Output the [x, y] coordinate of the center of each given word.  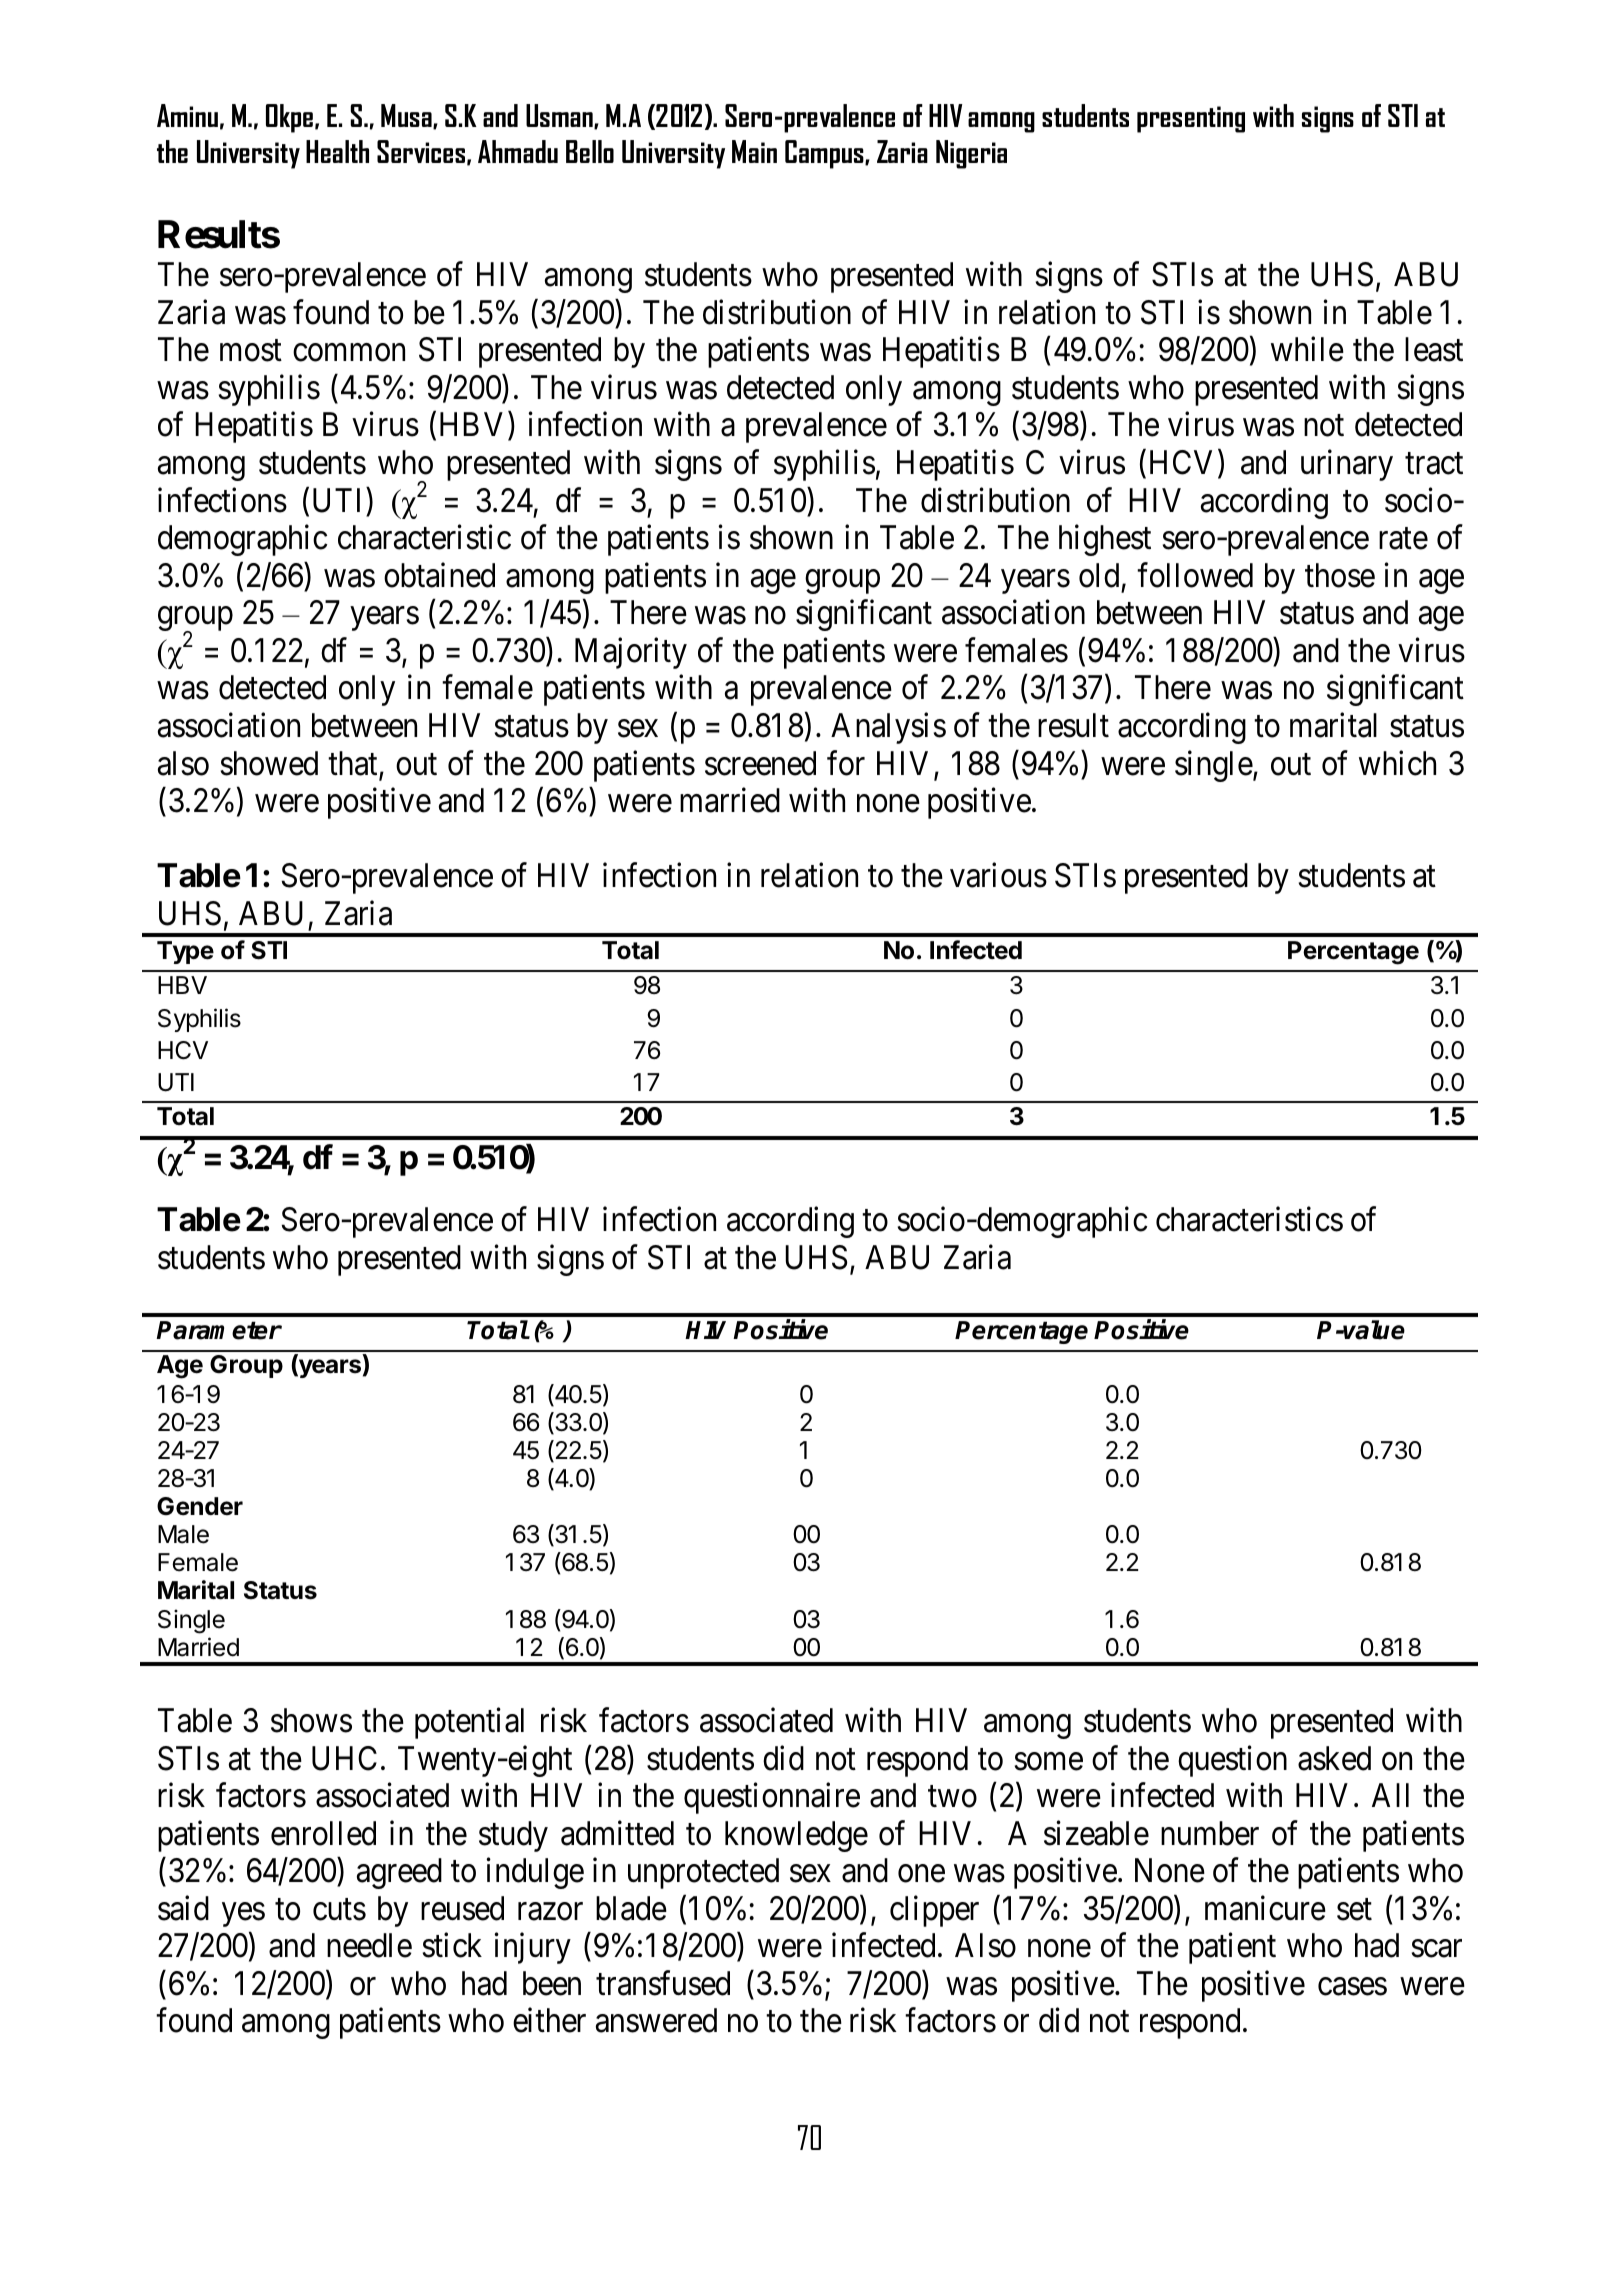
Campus [825, 154]
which [1397, 763]
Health [337, 151]
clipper [934, 1911]
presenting [1191, 119]
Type [185, 952]
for [846, 763]
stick [452, 1945]
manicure [1265, 1908]
